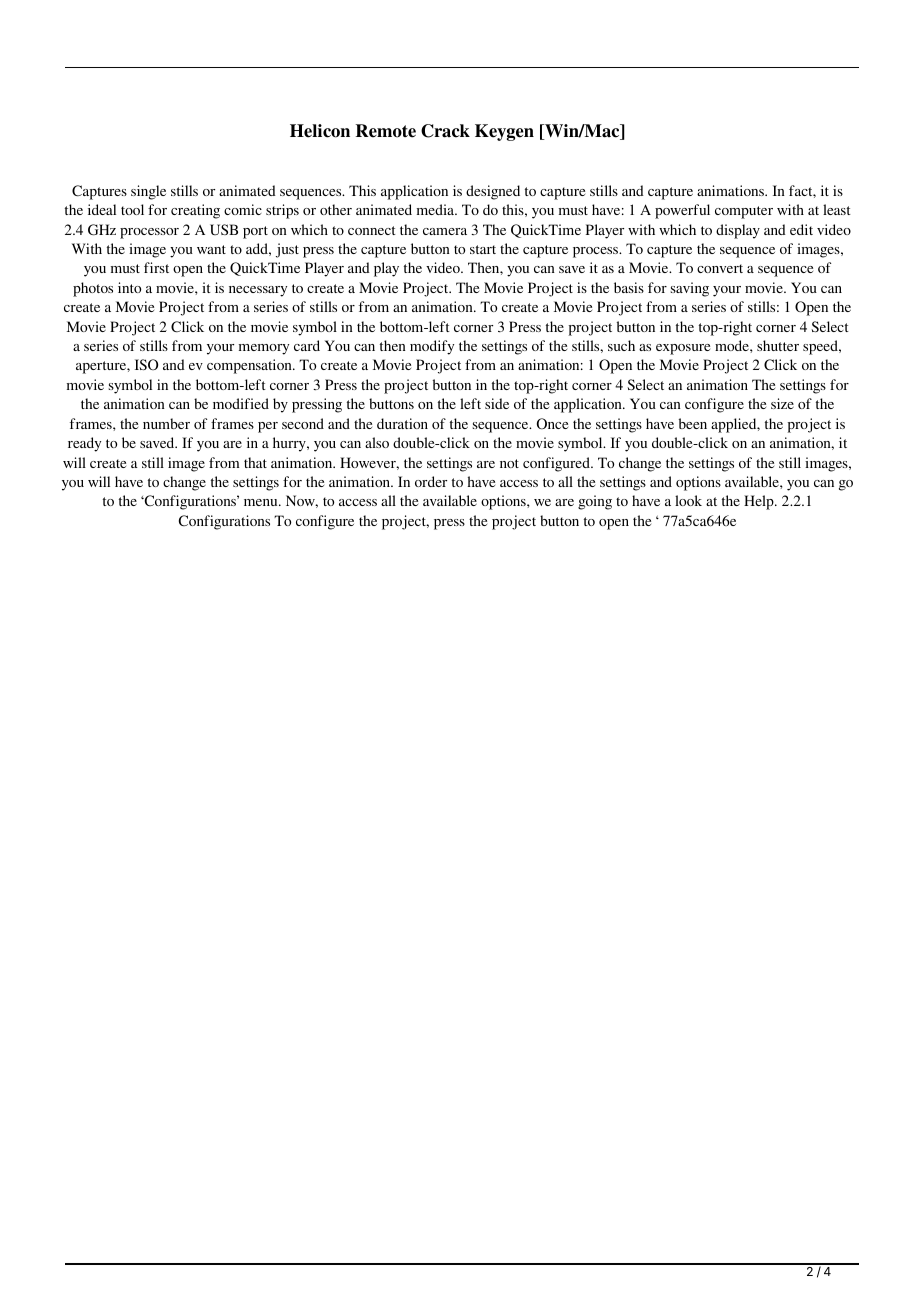  Describe the element at coordinates (504, 132) in the screenshot. I see `Keygen` at that location.
